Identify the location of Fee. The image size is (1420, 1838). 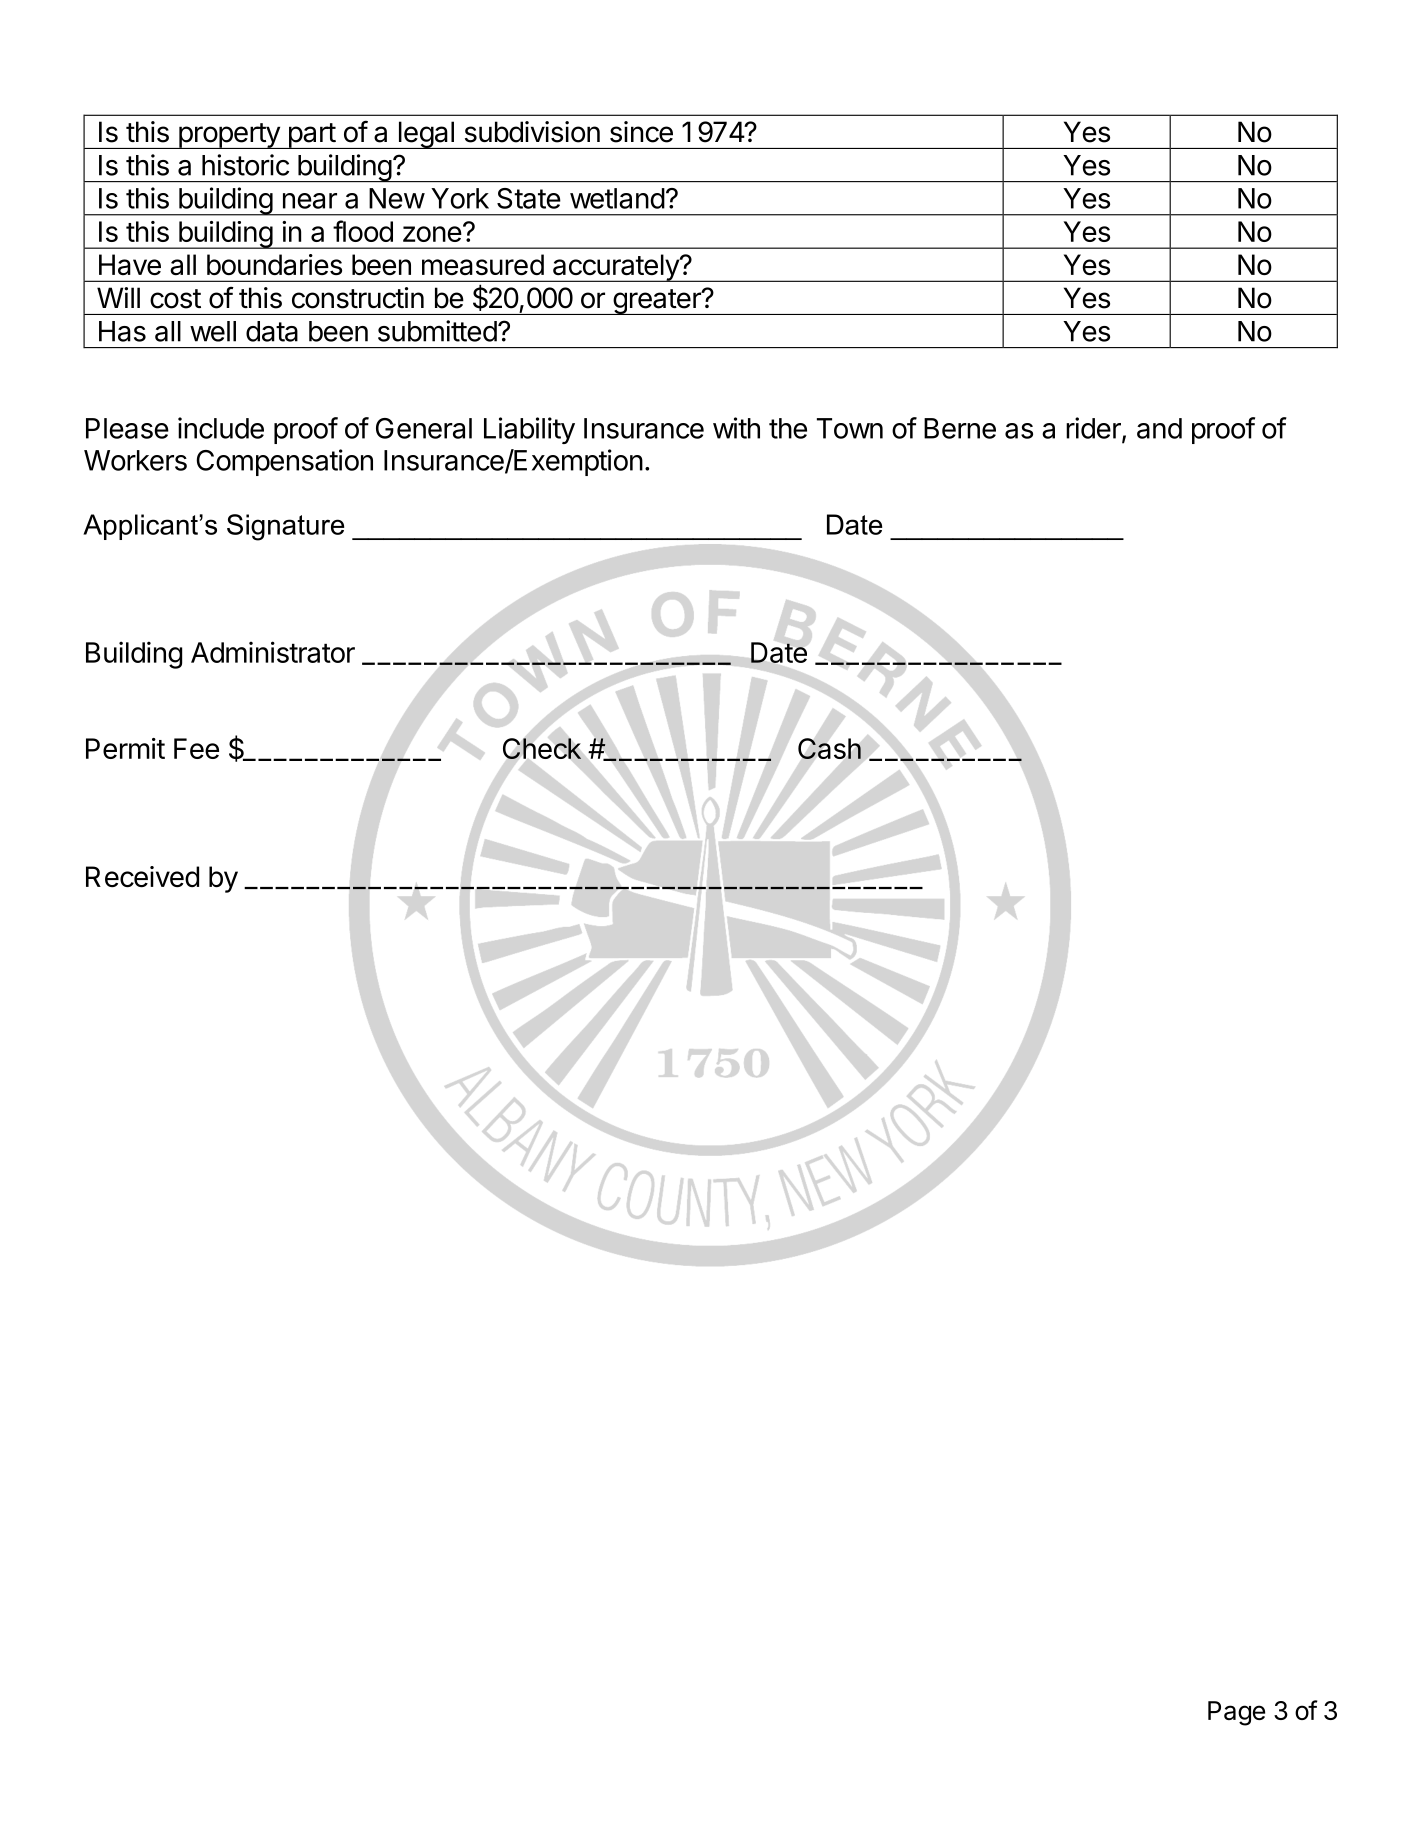
(196, 748).
